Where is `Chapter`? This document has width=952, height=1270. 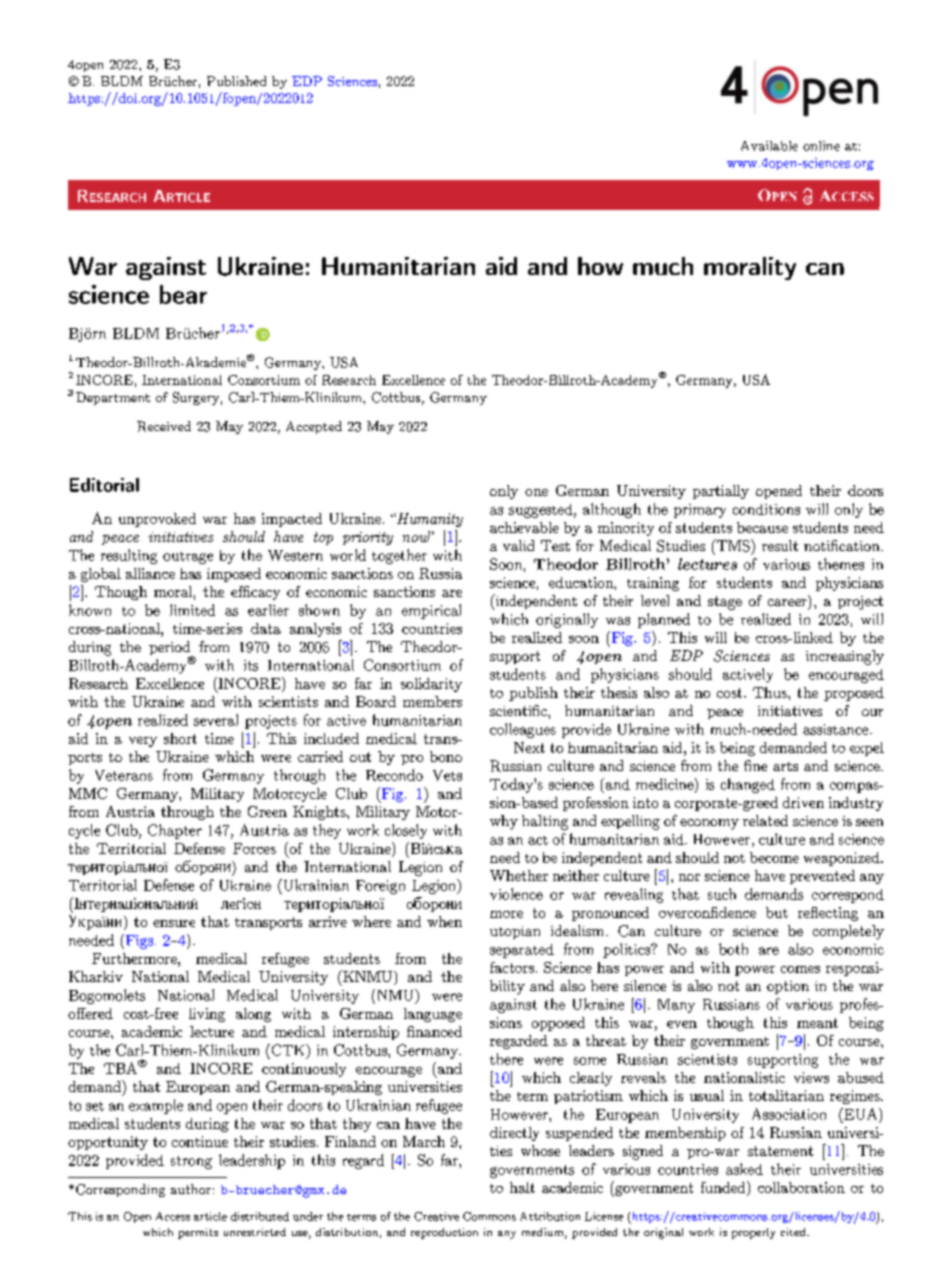
Chapter is located at coordinates (175, 831).
